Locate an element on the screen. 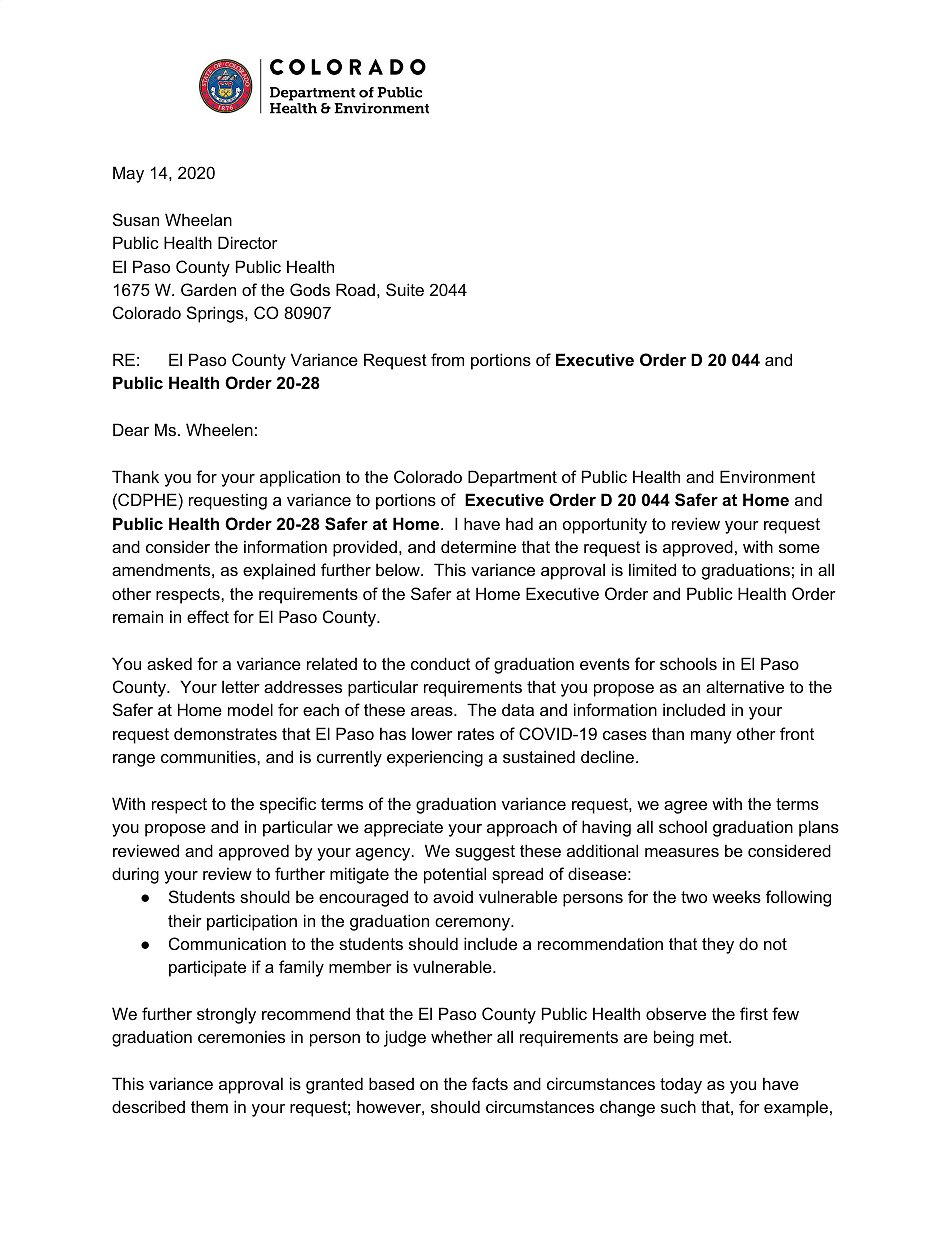 Image resolution: width=952 pixels, height=1233 pixels. conduct is located at coordinates (440, 663).
